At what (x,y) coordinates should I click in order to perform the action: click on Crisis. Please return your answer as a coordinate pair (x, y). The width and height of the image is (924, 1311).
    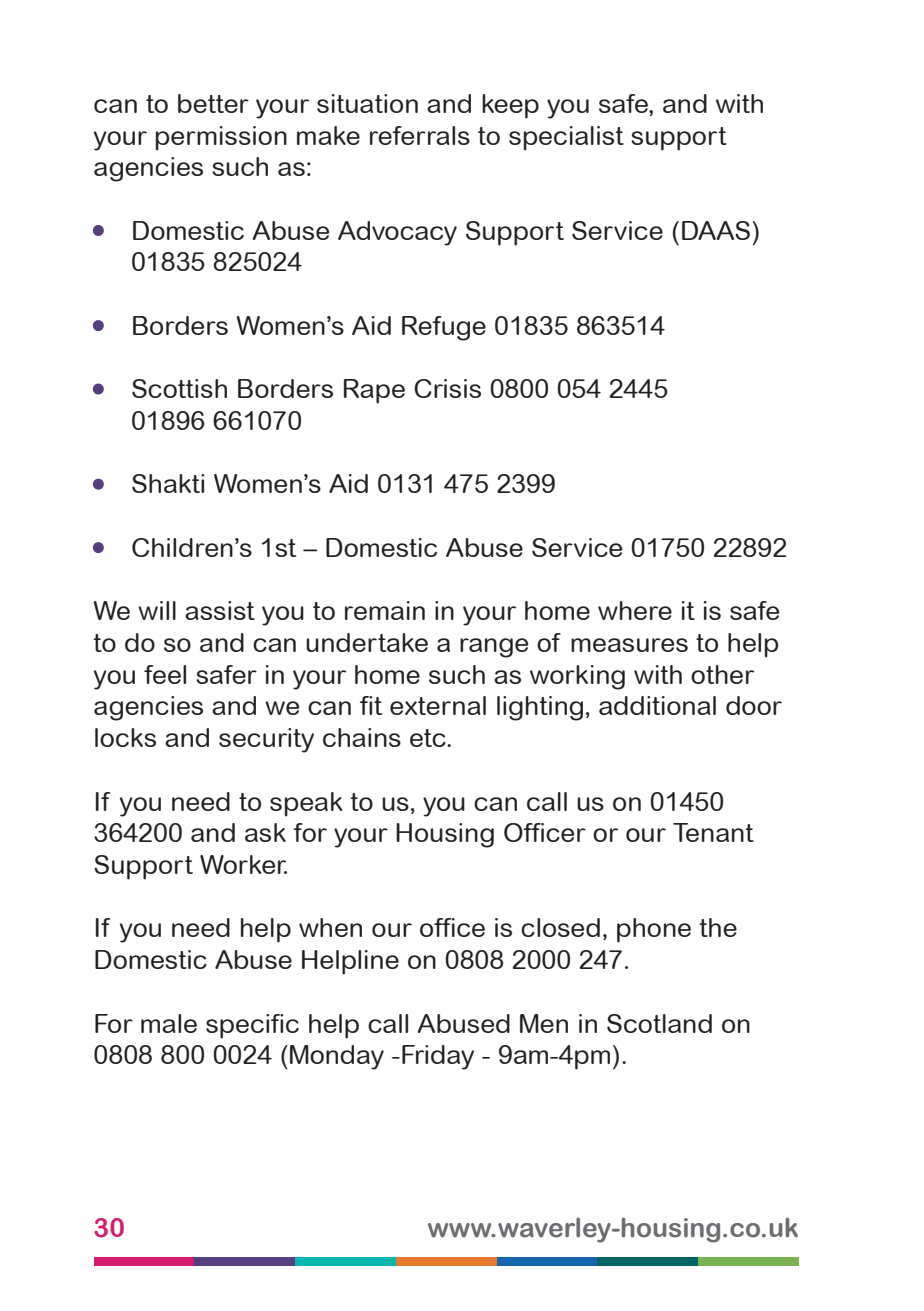
    Looking at the image, I should click on (447, 388).
